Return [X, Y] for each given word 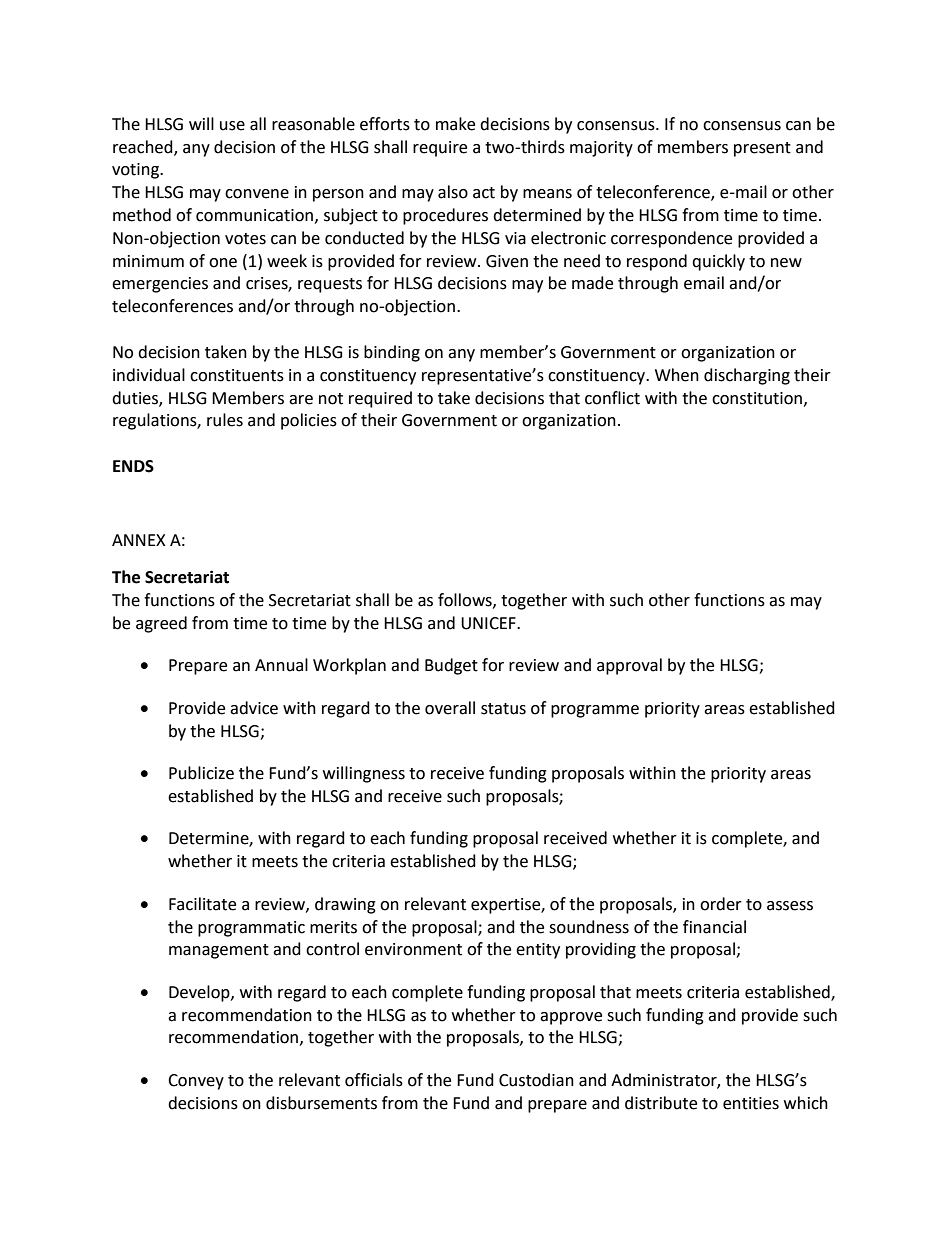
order [721, 904]
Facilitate [202, 904]
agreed [161, 624]
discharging [747, 376]
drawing [345, 905]
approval [629, 666]
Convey [196, 1082]
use [232, 126]
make [455, 124]
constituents [237, 375]
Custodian [536, 1080]
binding [392, 353]
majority [601, 149]
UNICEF [489, 623]
